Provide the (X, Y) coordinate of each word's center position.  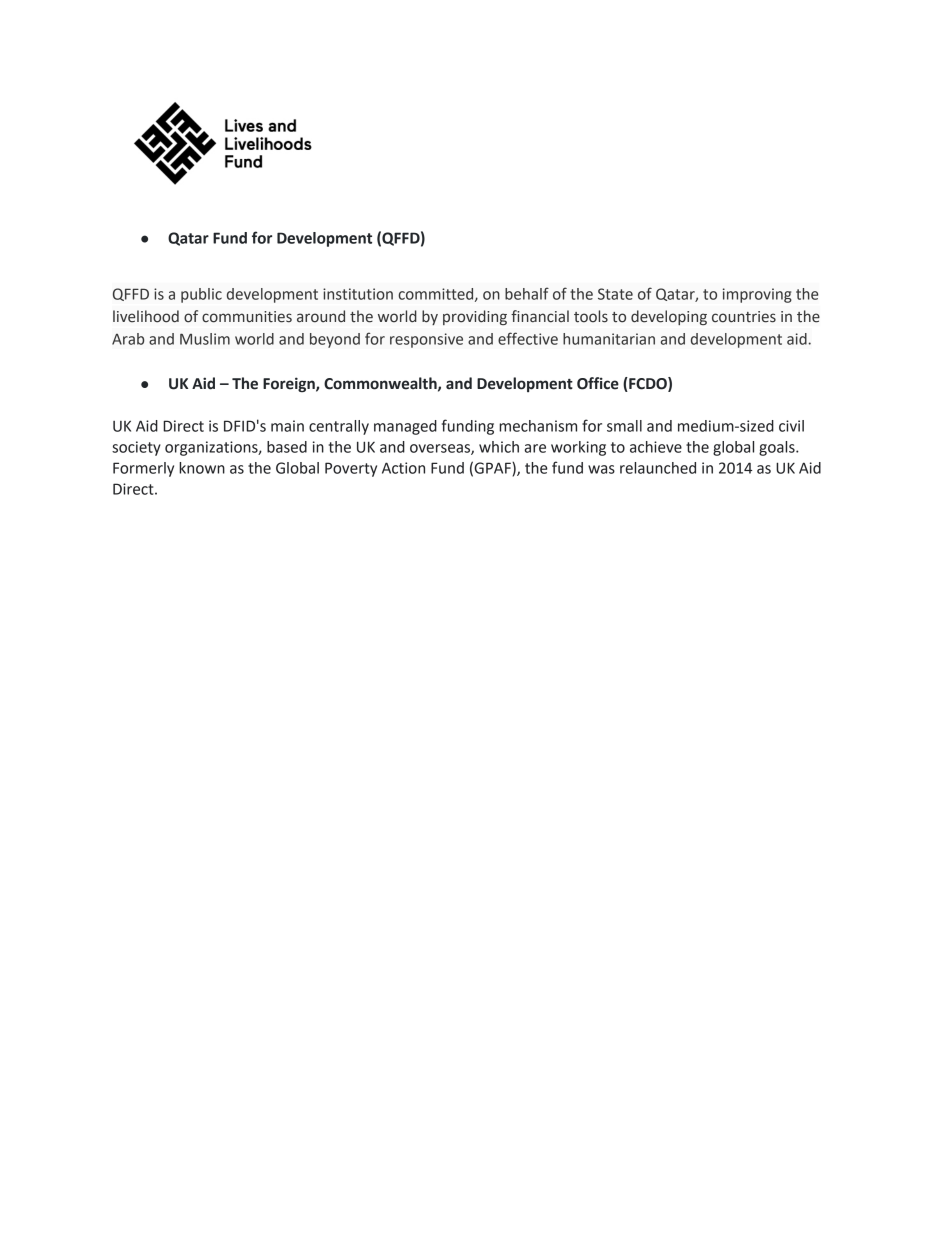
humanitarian (609, 339)
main (287, 426)
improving (757, 295)
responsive (426, 340)
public (201, 295)
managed (405, 427)
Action (403, 468)
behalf (527, 293)
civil (791, 426)
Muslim (205, 339)
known (202, 468)
